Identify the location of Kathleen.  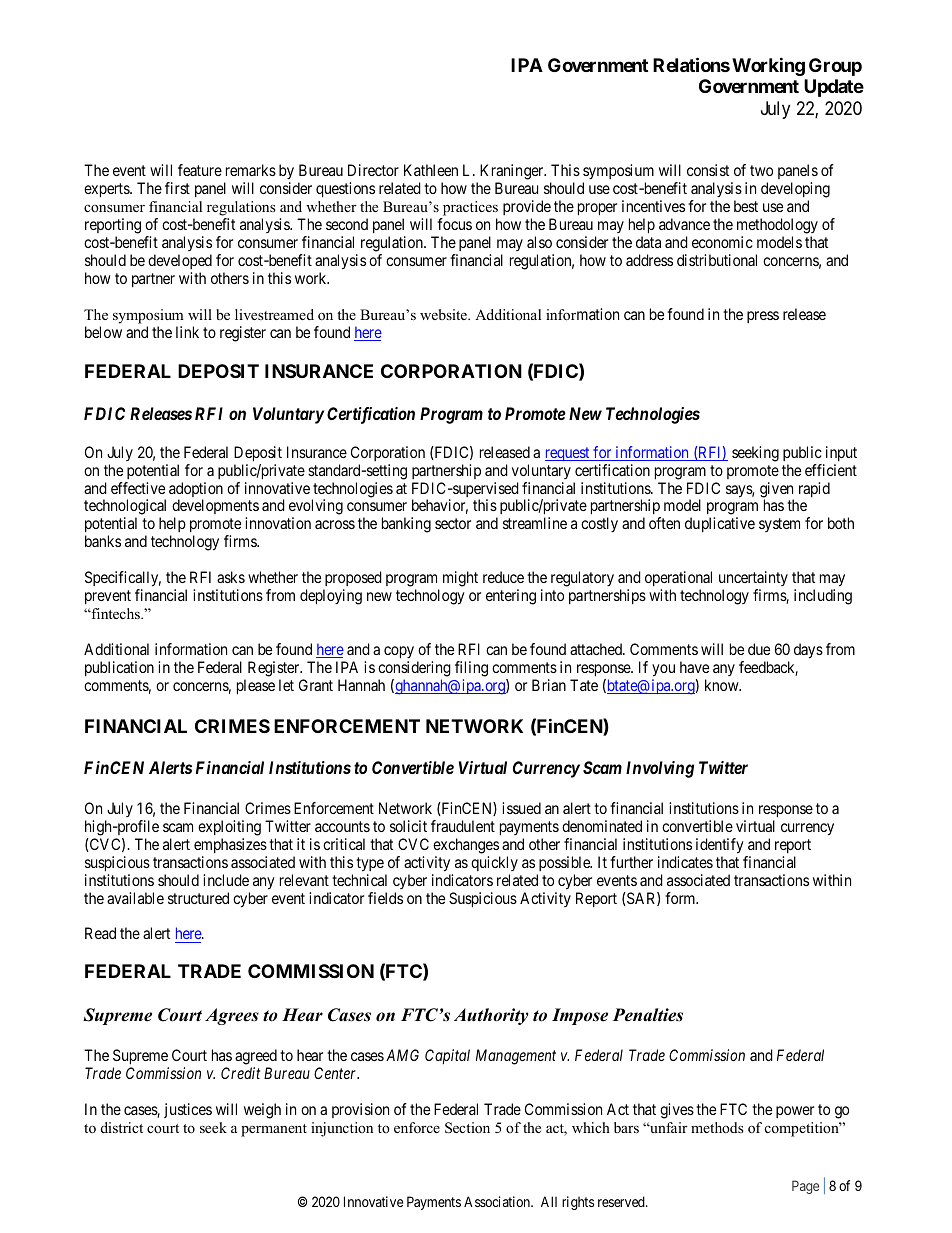
(431, 170).
